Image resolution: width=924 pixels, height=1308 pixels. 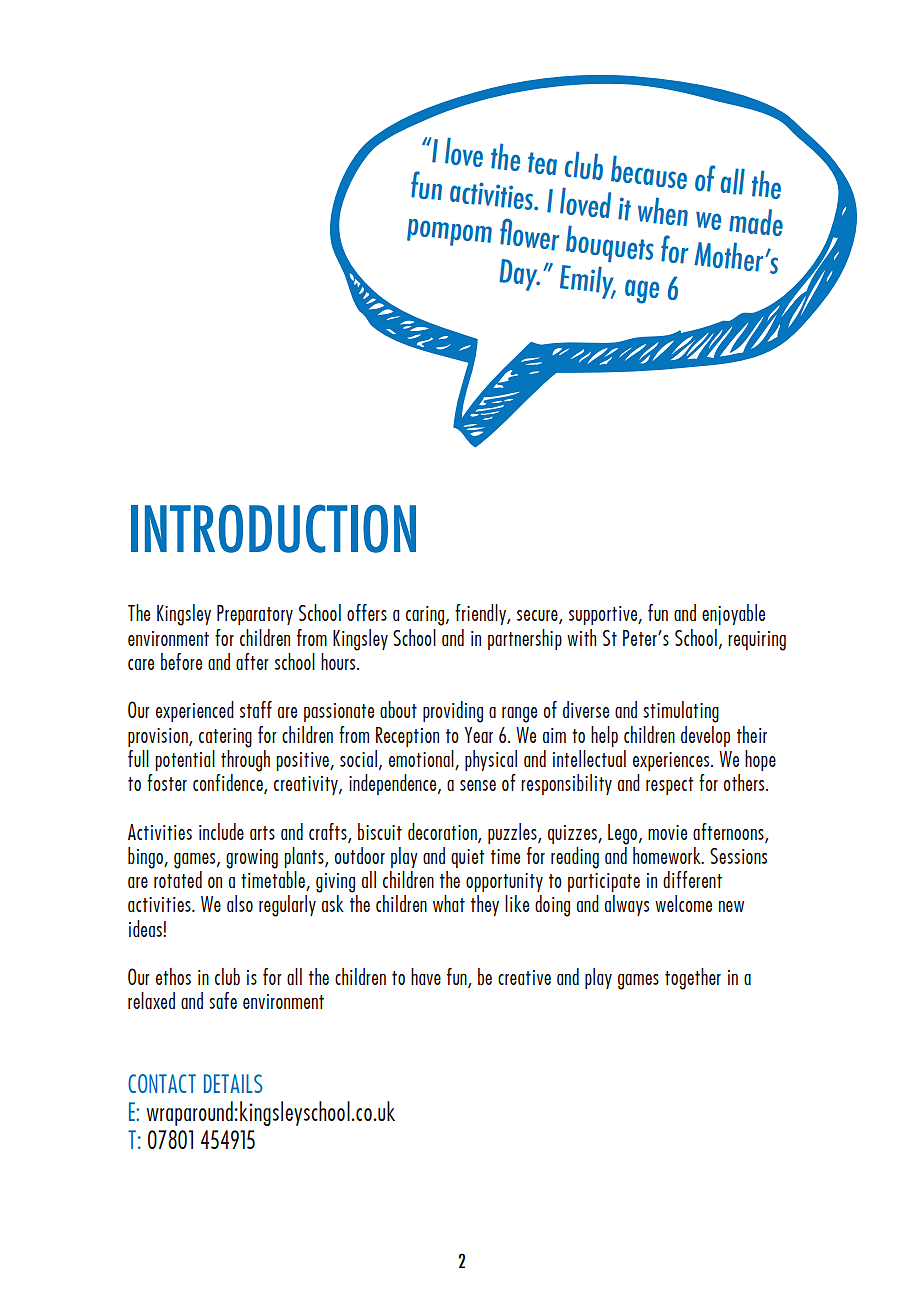 What do you see at coordinates (273, 528) in the screenshot?
I see `INTRODUCTION` at bounding box center [273, 528].
